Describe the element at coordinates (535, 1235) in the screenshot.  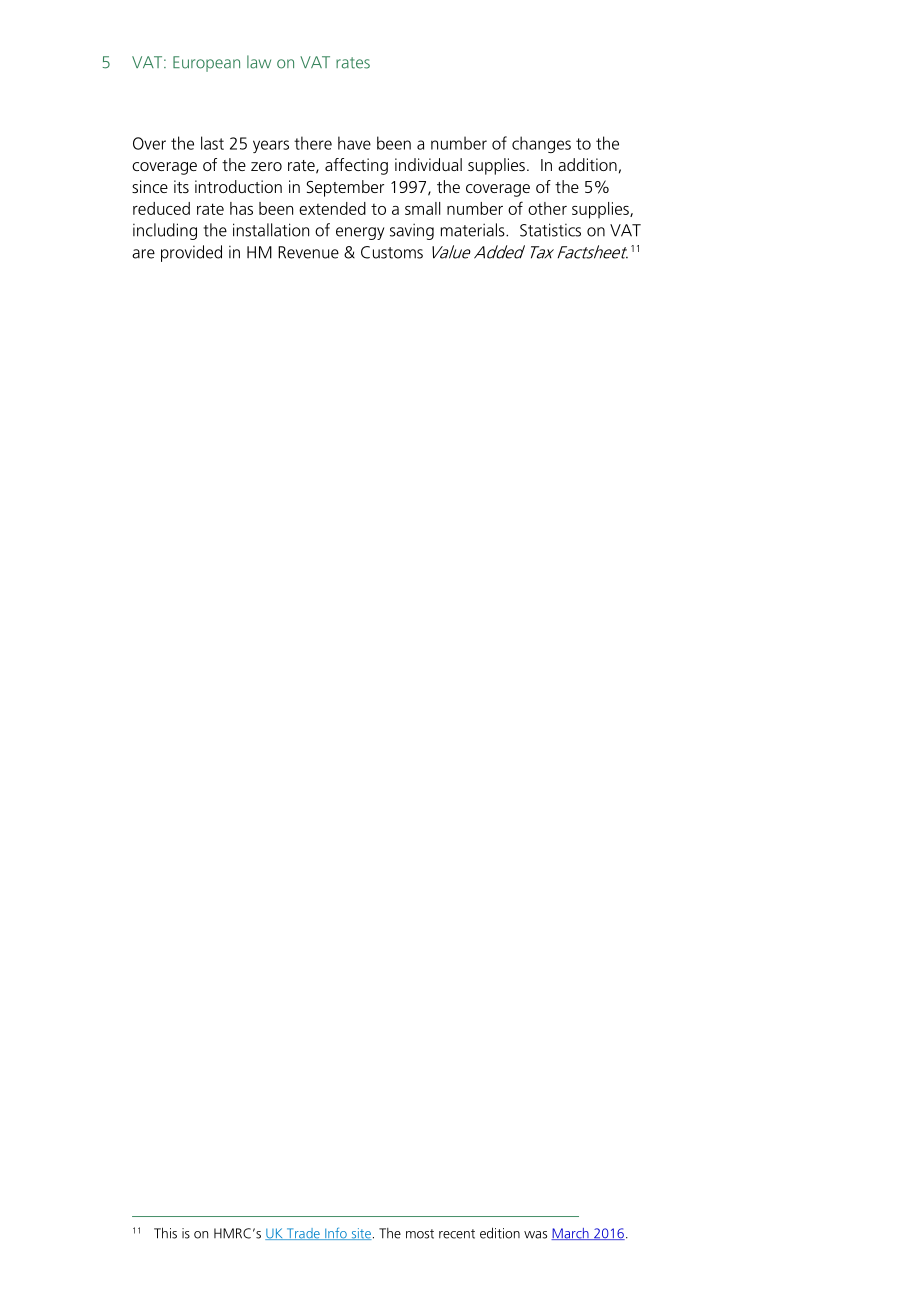
I see `was` at that location.
